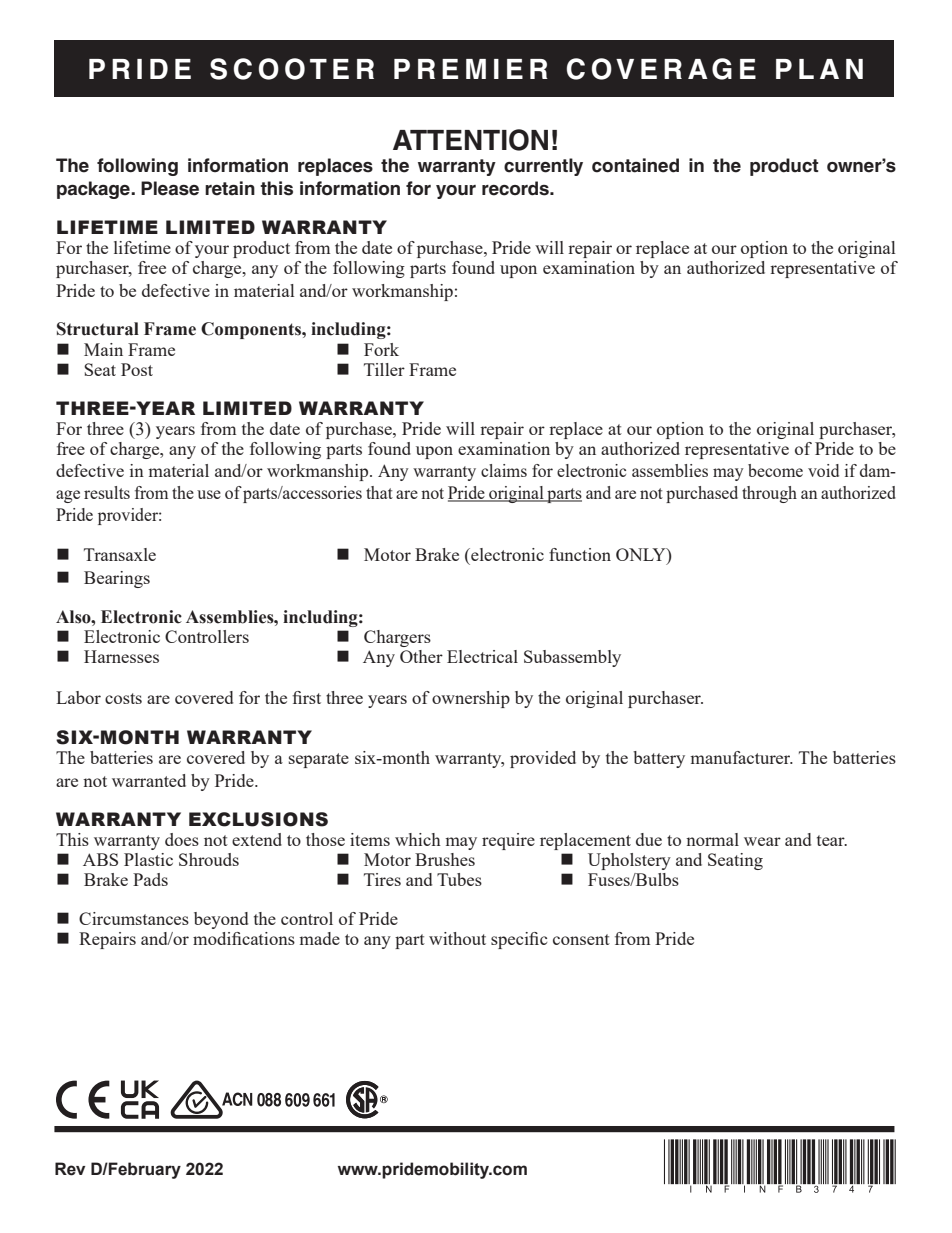  I want to click on which, so click(418, 839).
